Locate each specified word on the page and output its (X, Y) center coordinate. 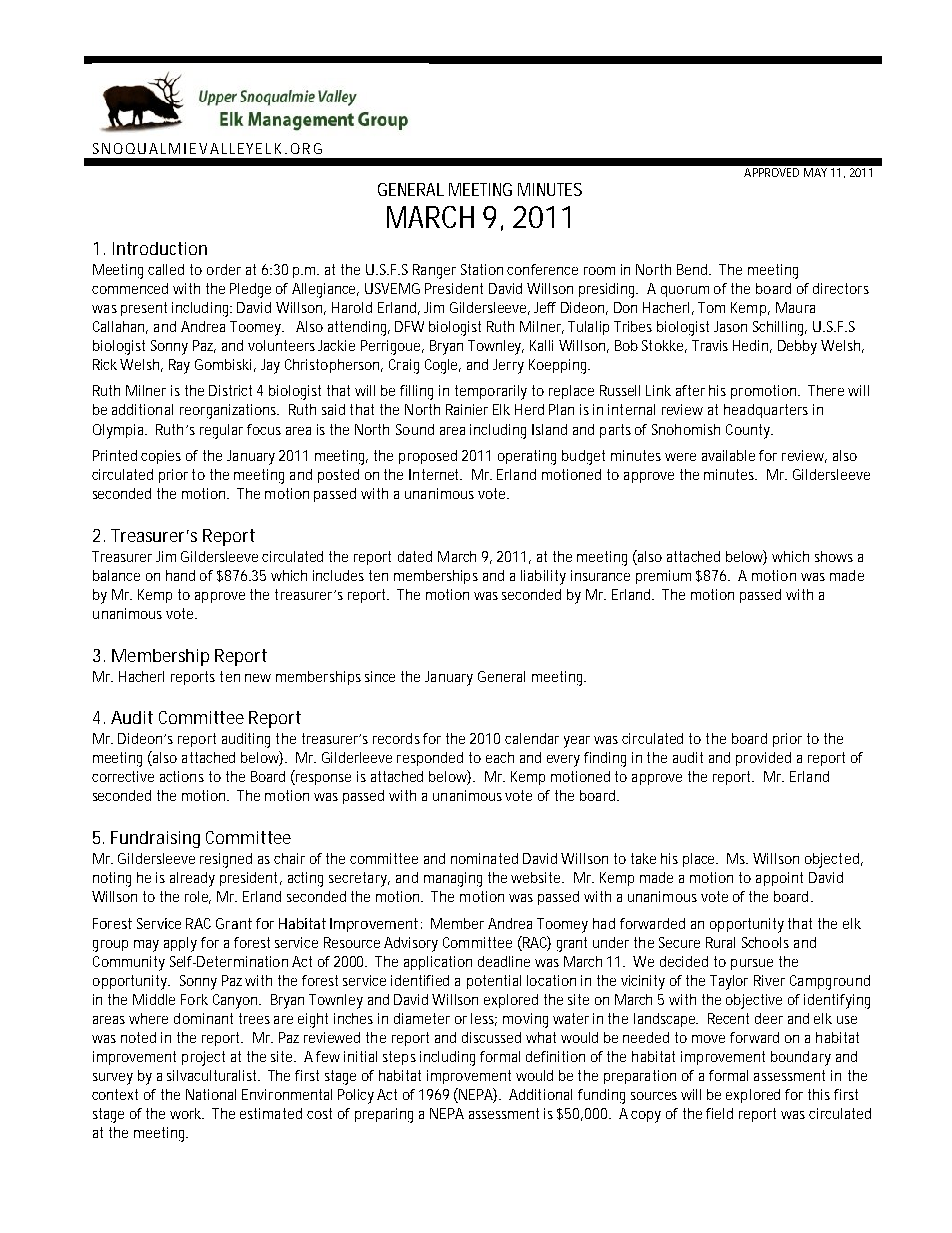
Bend (694, 269)
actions (182, 776)
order (224, 269)
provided (763, 759)
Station (482, 269)
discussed (491, 1037)
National (211, 1094)
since (380, 676)
